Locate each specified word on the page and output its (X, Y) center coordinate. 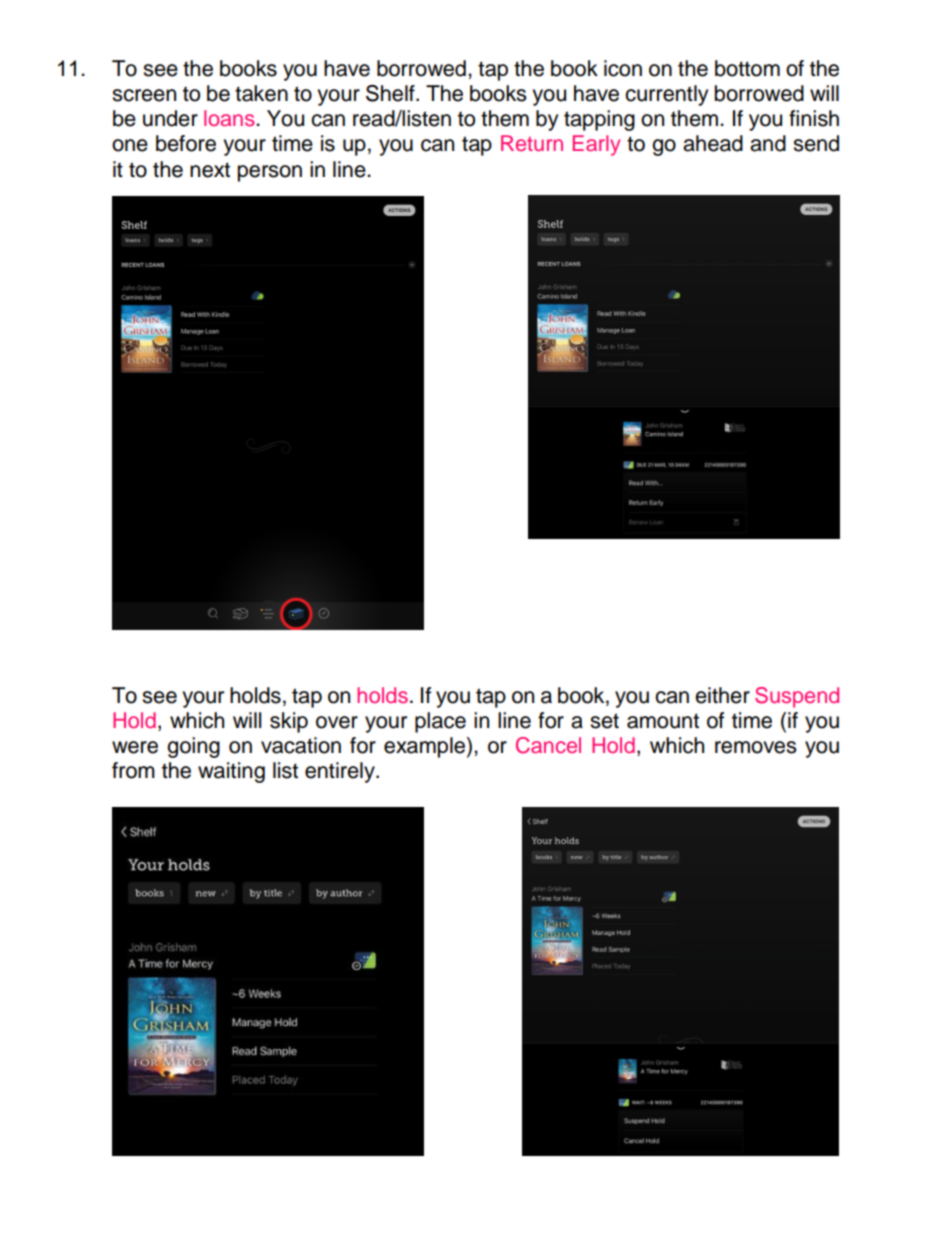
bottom (747, 68)
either (722, 695)
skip (289, 722)
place (440, 722)
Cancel (548, 745)
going (193, 747)
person (270, 173)
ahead (713, 143)
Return (532, 143)
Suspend (797, 697)
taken (261, 93)
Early (596, 145)
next (210, 170)
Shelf (391, 93)
